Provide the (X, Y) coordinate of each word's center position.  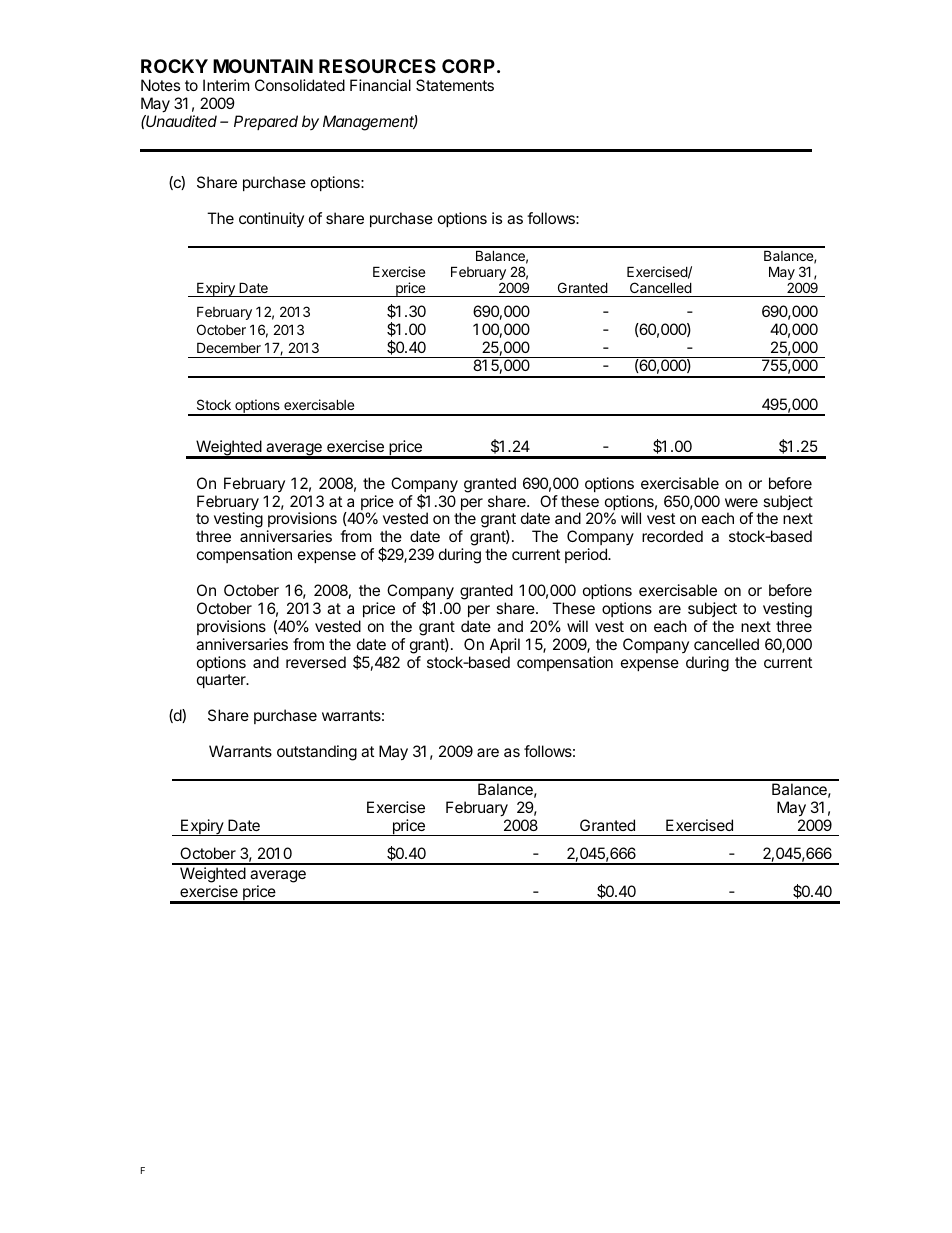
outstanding (317, 753)
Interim (226, 85)
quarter (222, 681)
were (741, 502)
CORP (468, 66)
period (587, 555)
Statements (455, 85)
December (229, 347)
